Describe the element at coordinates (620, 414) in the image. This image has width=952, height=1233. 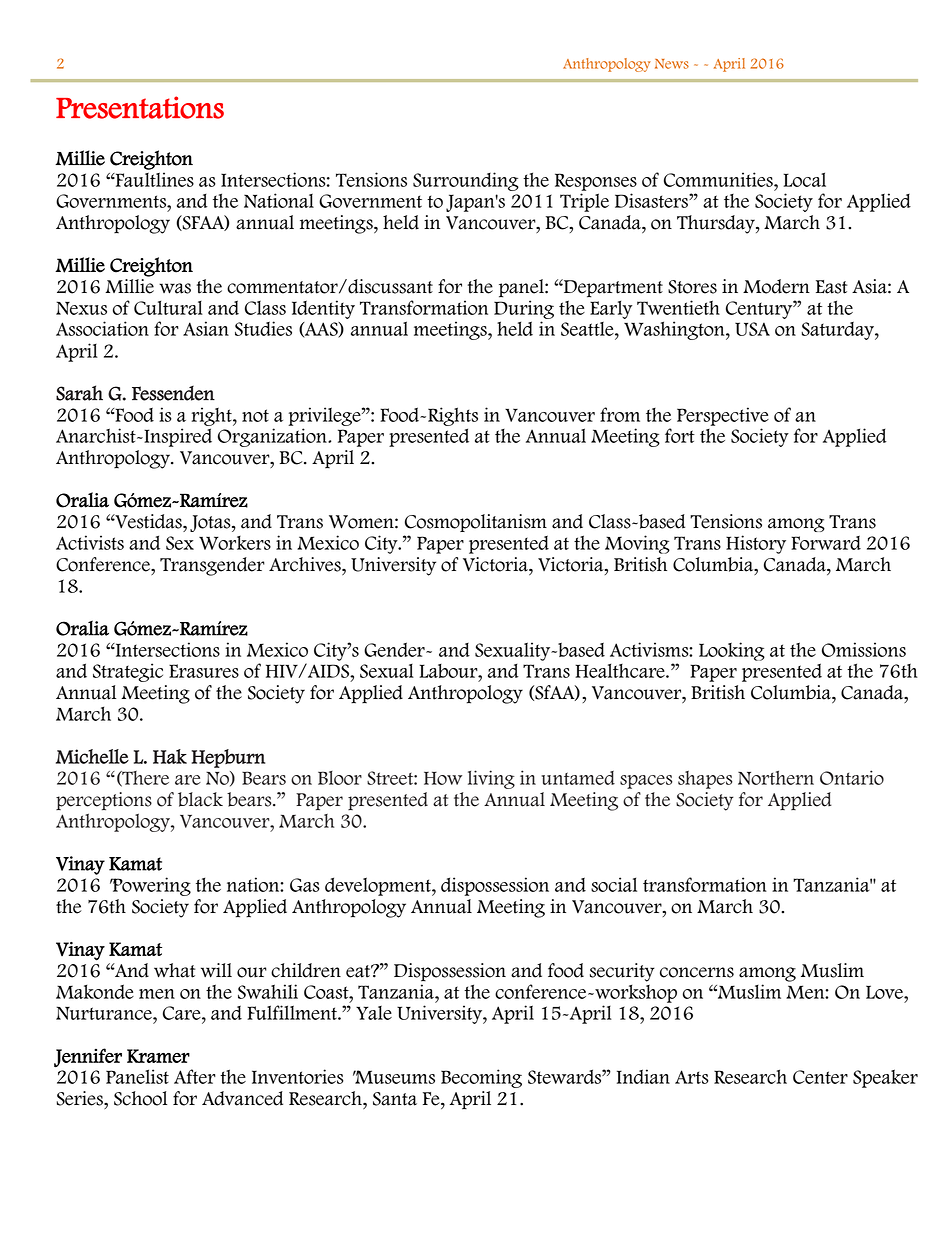
I see `from` at that location.
